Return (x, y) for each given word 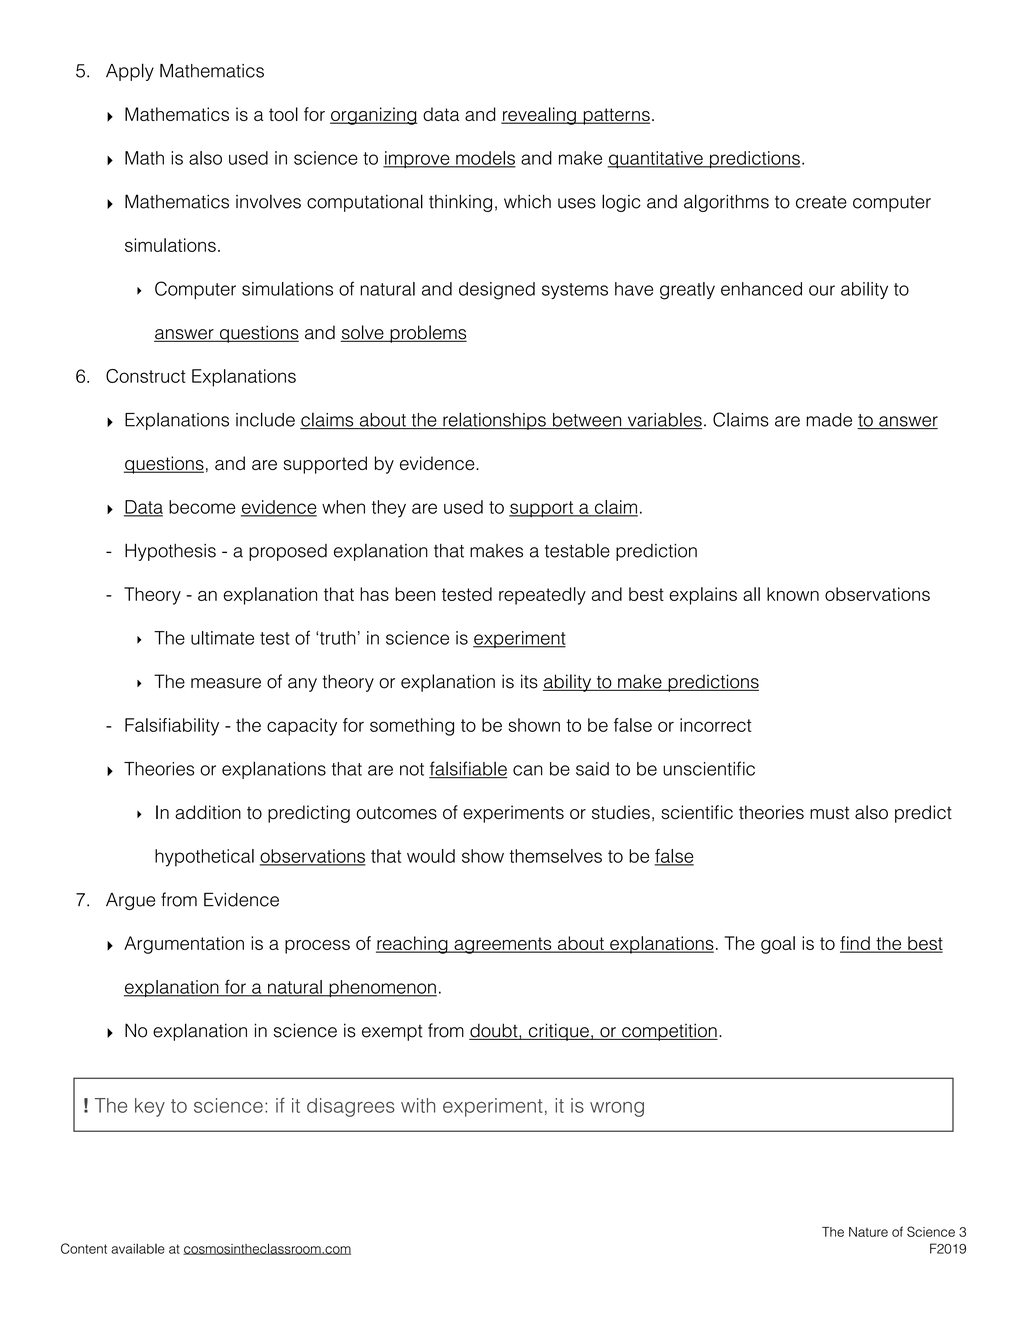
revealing (539, 116)
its (529, 681)
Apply (130, 72)
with (418, 1105)
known (793, 594)
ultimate (222, 638)
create (821, 202)
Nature (868, 1232)
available (138, 1248)
